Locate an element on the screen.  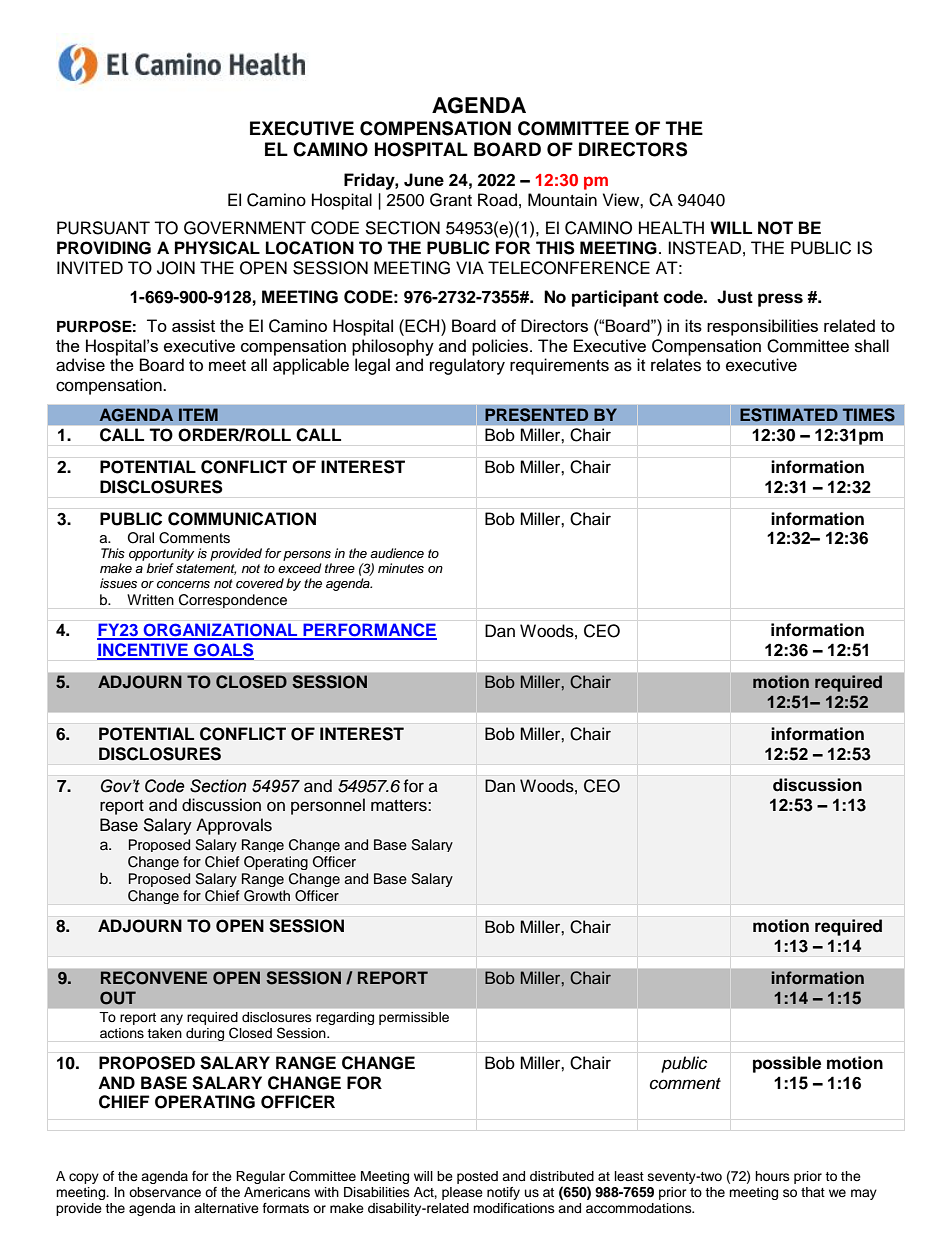
ORGANIZATIONAL is located at coordinates (220, 631).
